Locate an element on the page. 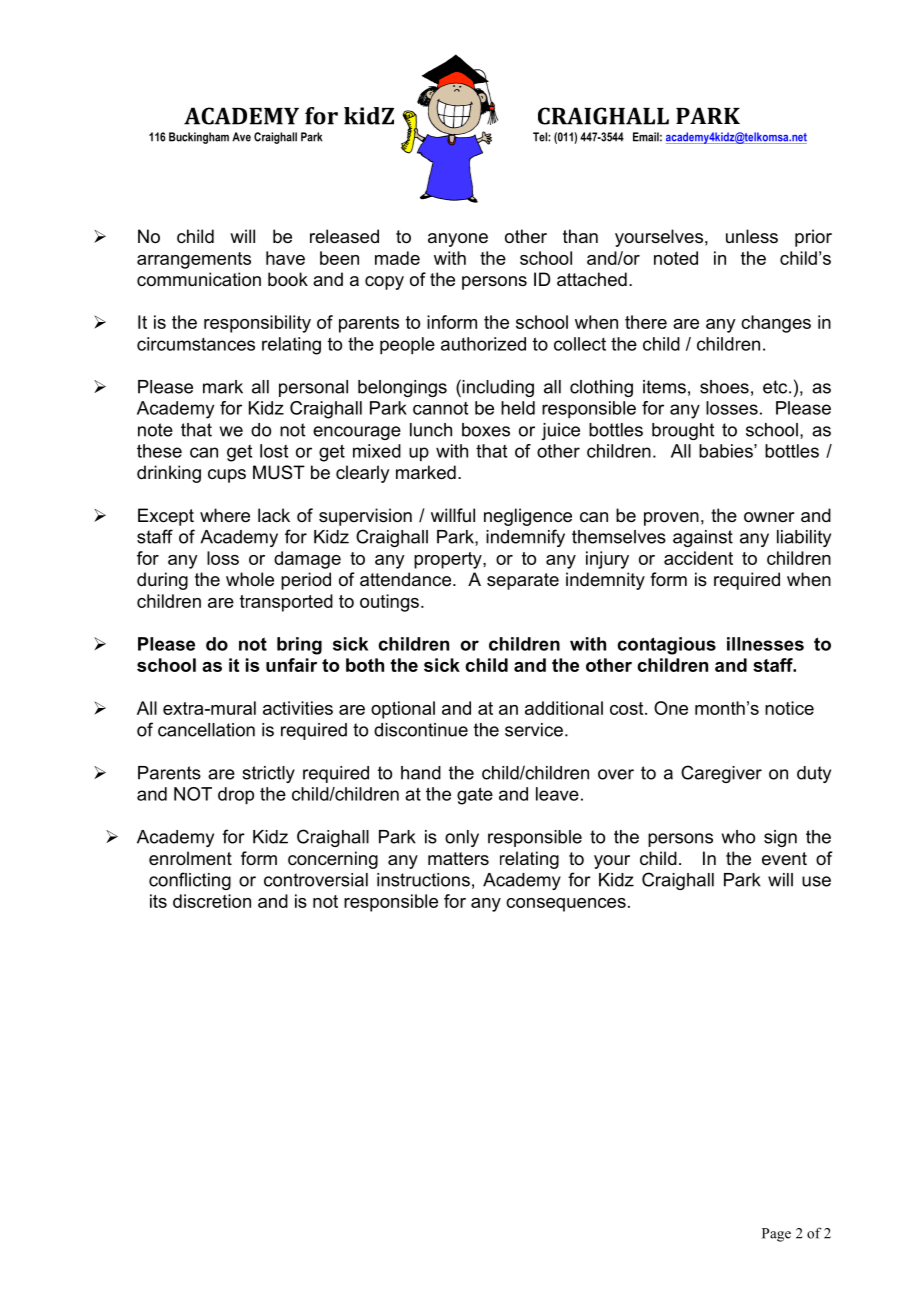 The height and width of the page is (1308, 924). enrolment is located at coordinates (190, 858).
